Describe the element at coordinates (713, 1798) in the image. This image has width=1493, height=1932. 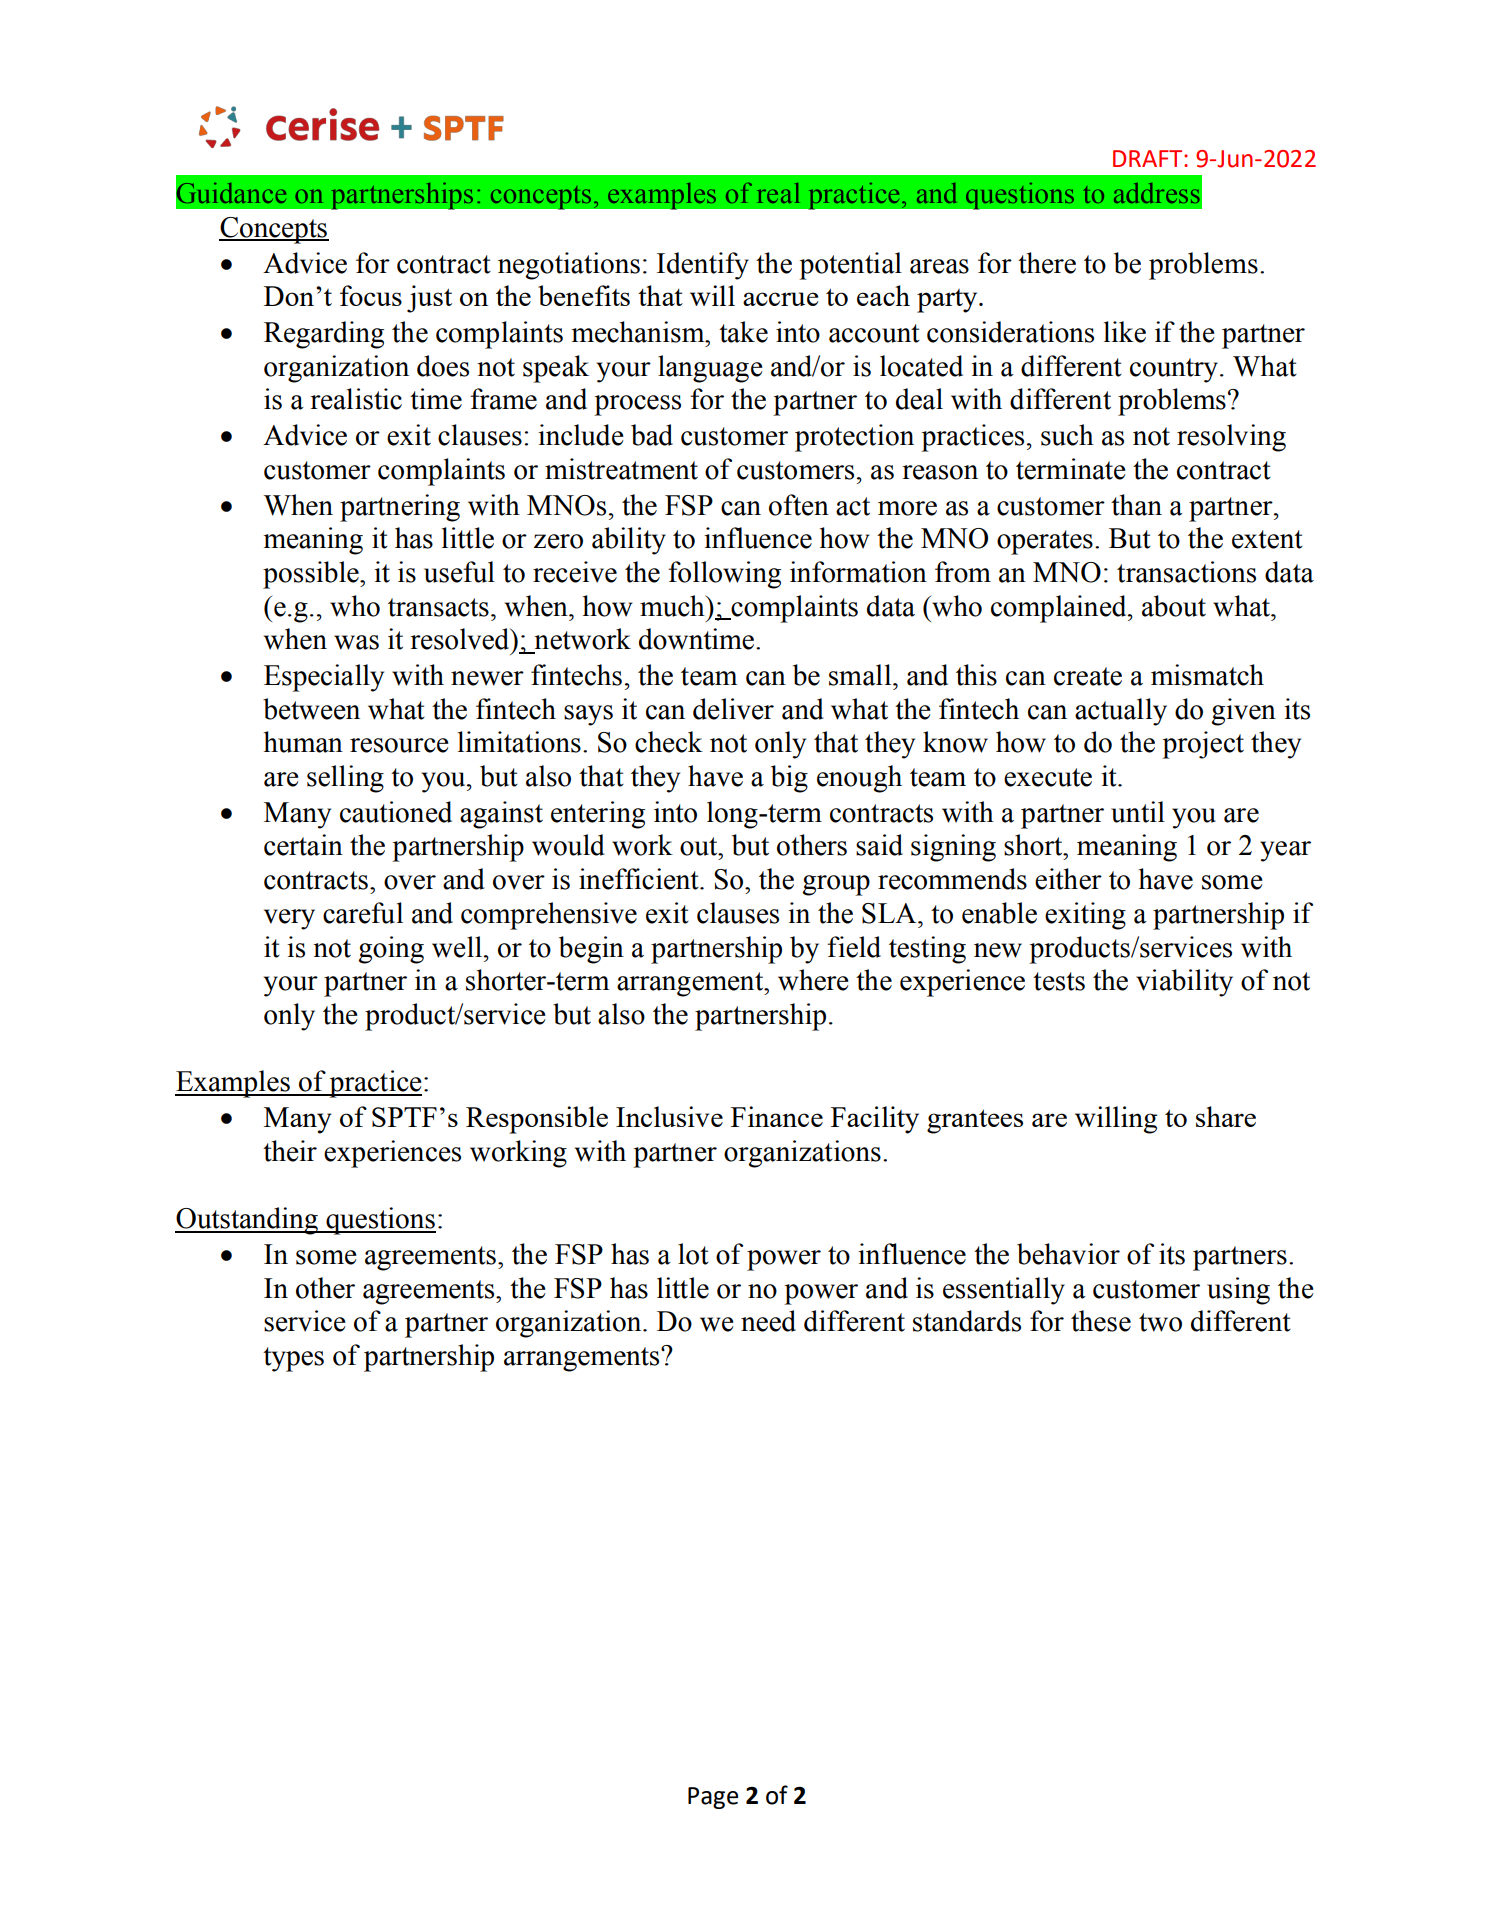
I see `Page` at that location.
